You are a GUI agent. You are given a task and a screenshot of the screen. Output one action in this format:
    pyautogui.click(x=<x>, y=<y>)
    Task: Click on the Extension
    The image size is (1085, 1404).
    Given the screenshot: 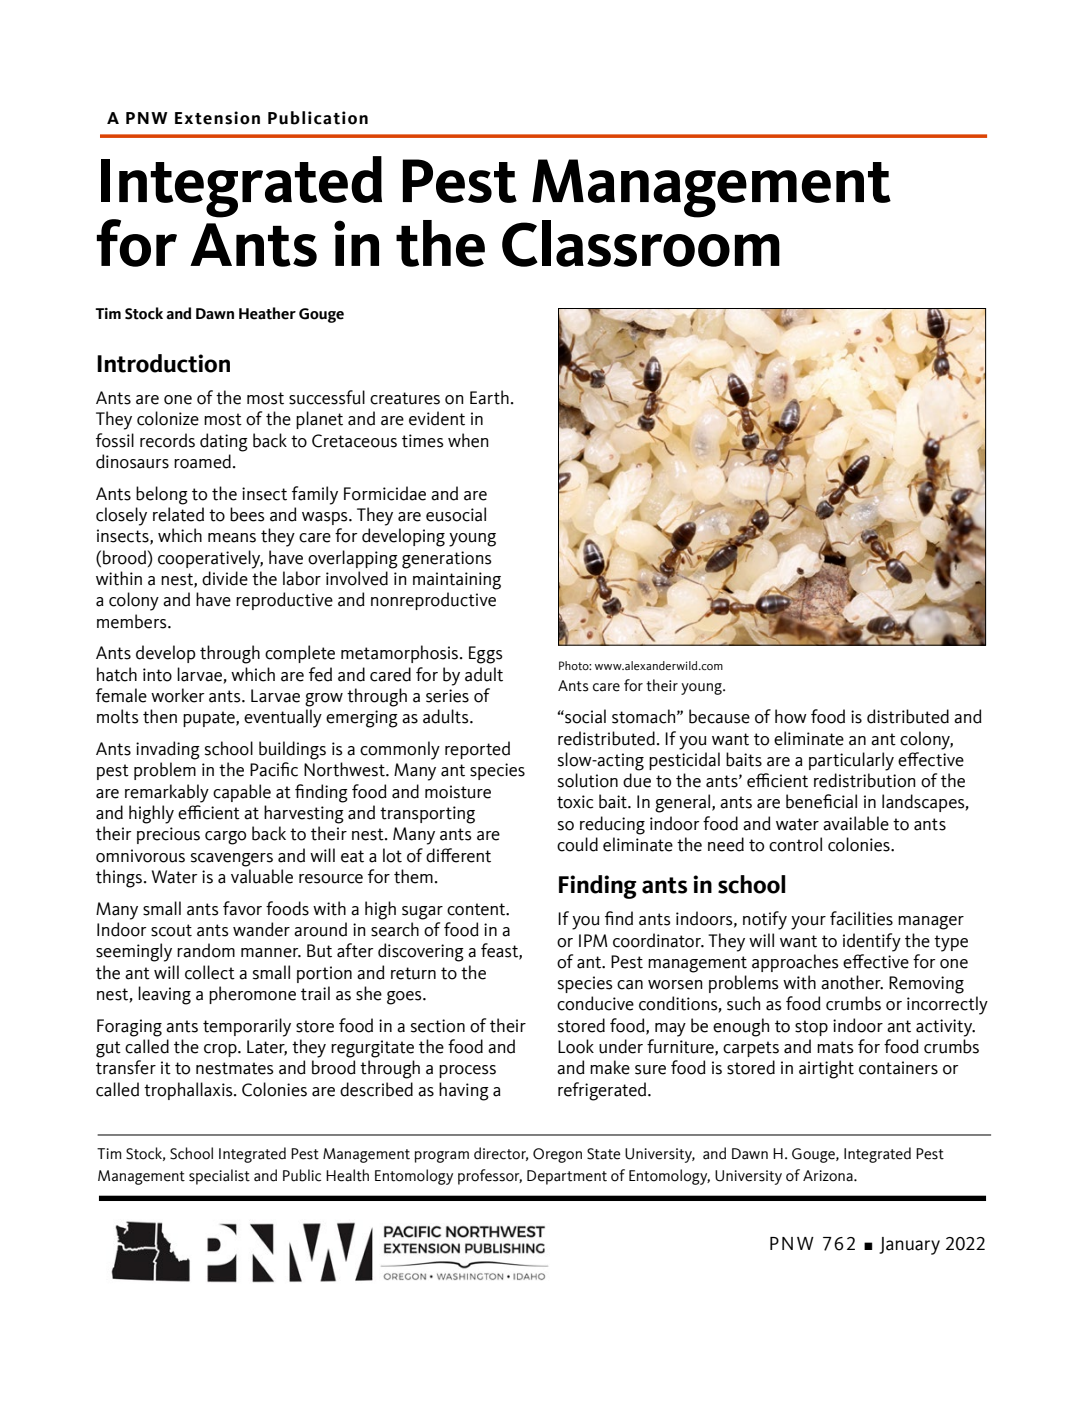 What is the action you would take?
    pyautogui.click(x=217, y=118)
